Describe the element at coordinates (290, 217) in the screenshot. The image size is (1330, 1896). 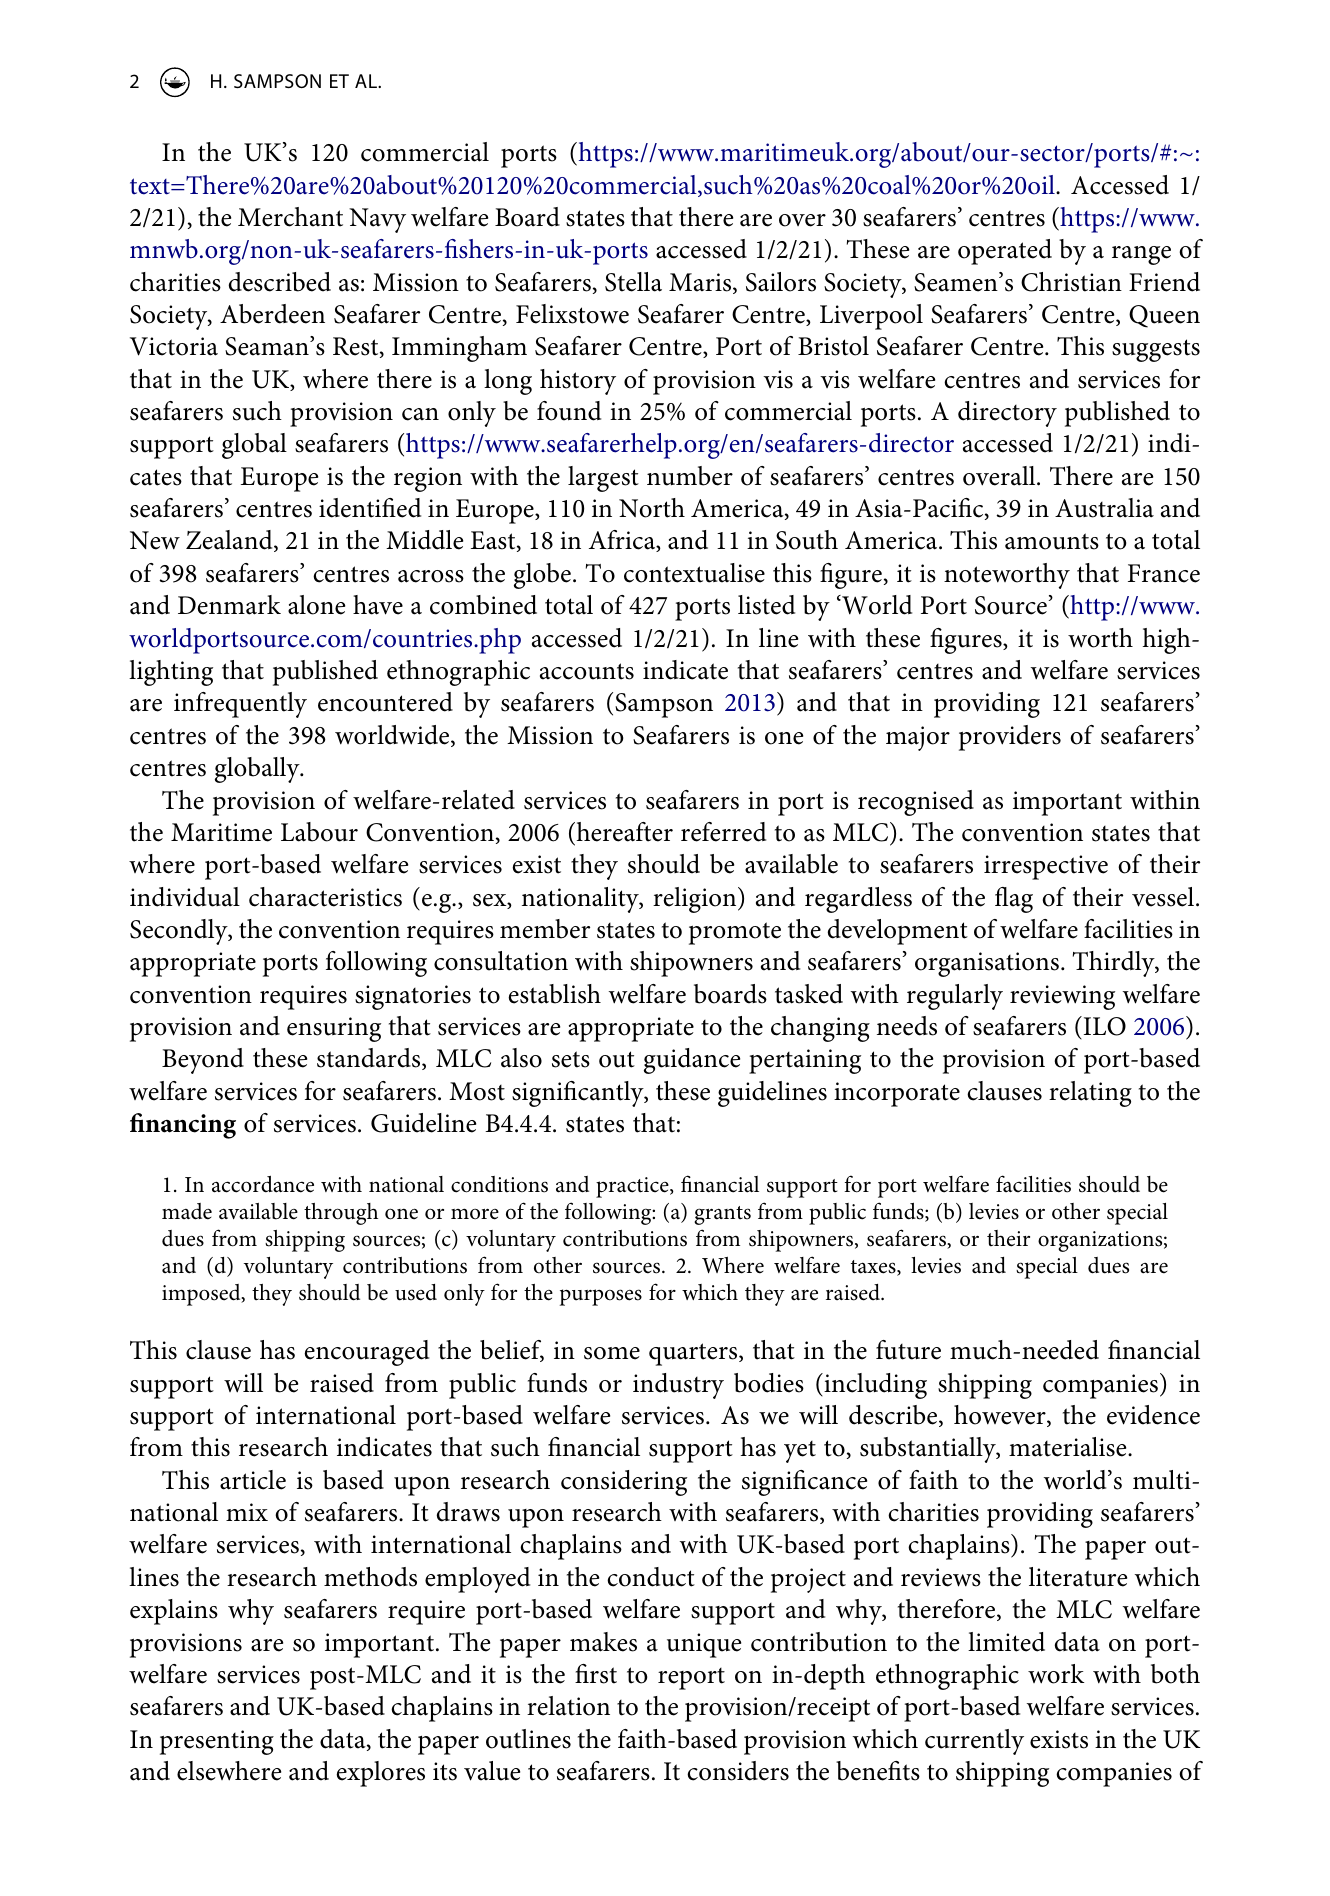
I see `Merchant` at that location.
